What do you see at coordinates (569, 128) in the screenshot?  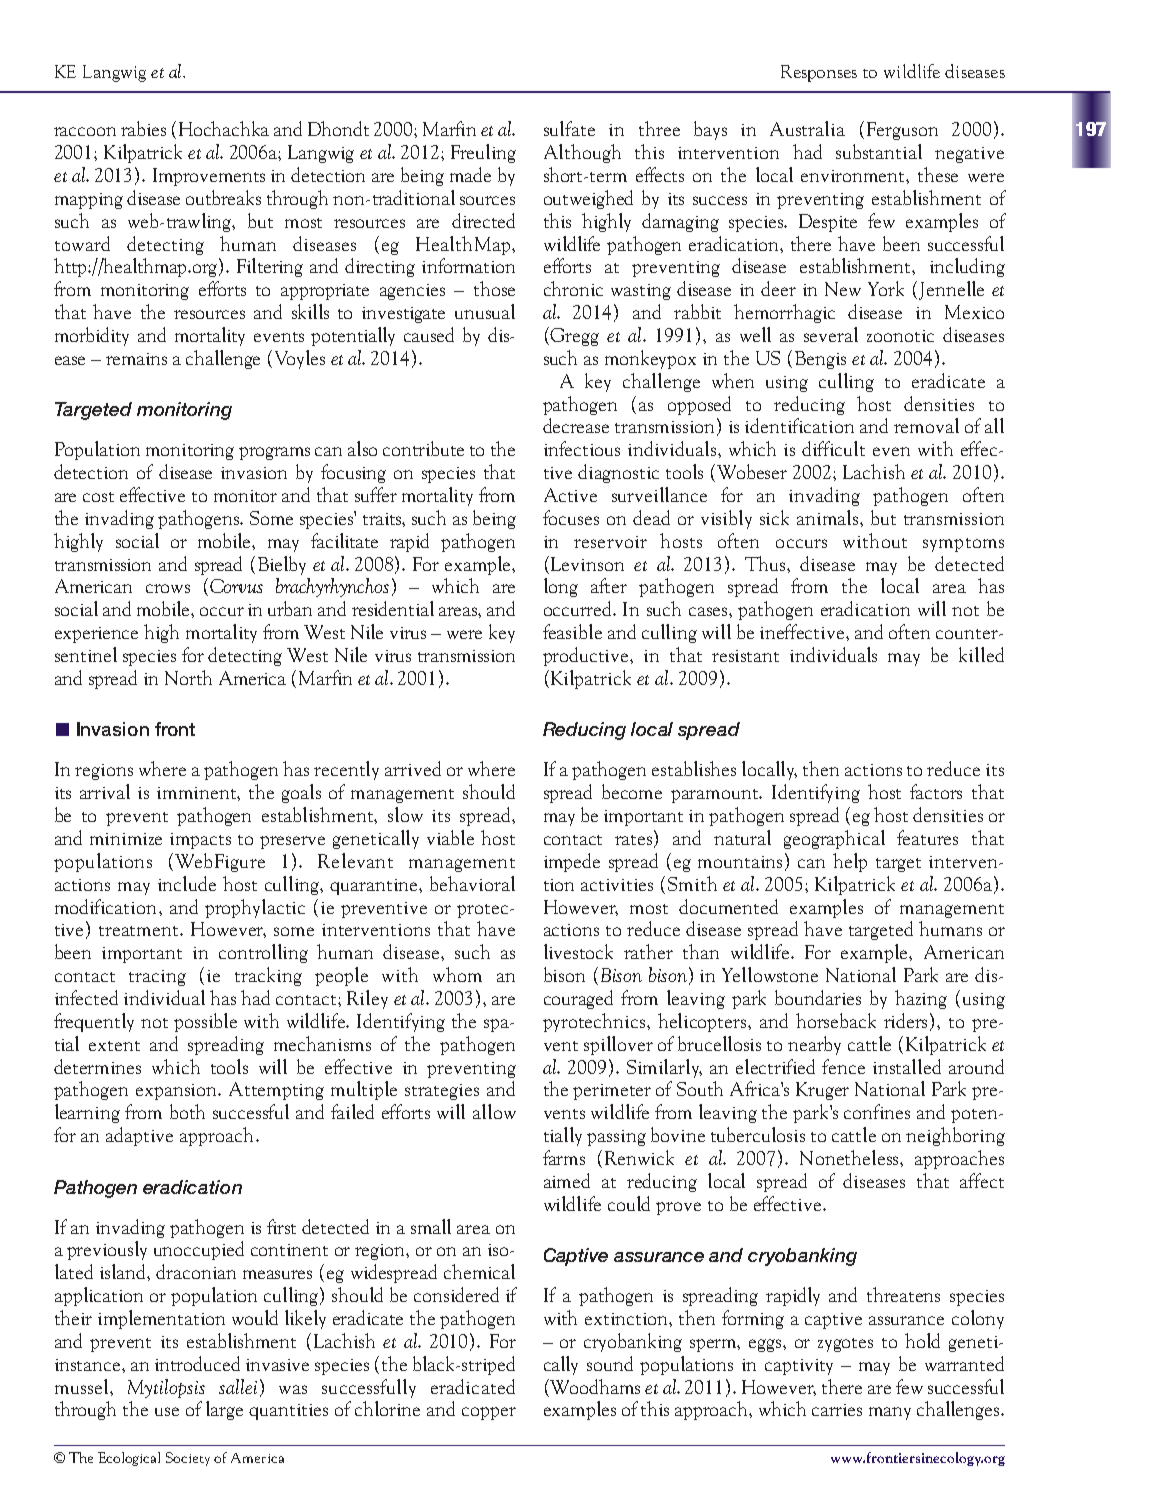 I see `sulfate` at bounding box center [569, 128].
